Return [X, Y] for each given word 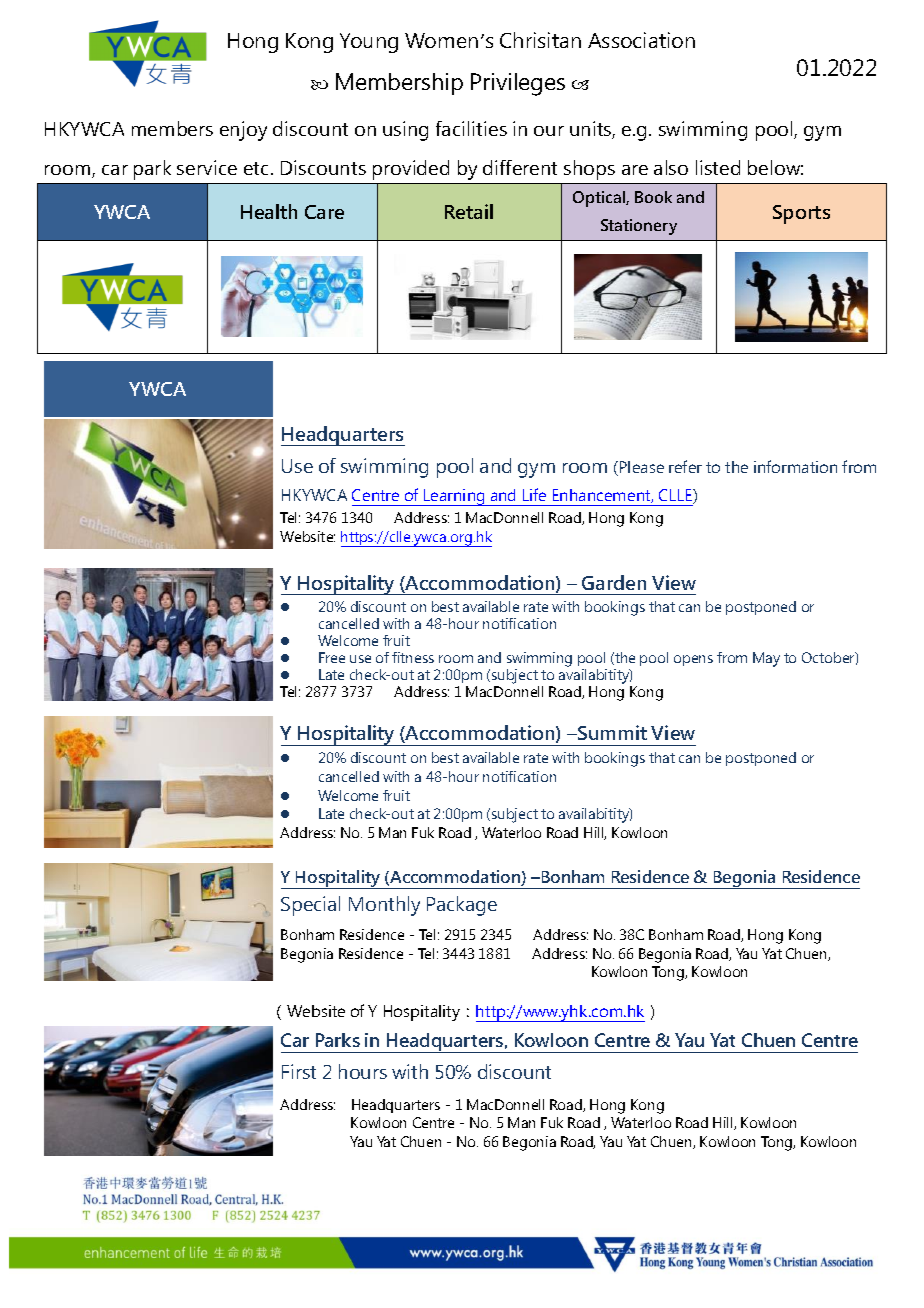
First [299, 1071]
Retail [469, 211]
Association [641, 40]
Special [310, 906]
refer [685, 466]
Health [269, 211]
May [766, 659]
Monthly [384, 906]
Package [462, 906]
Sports [801, 214]
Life [534, 494]
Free [332, 657]
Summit [611, 732]
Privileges [518, 84]
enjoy [243, 131]
